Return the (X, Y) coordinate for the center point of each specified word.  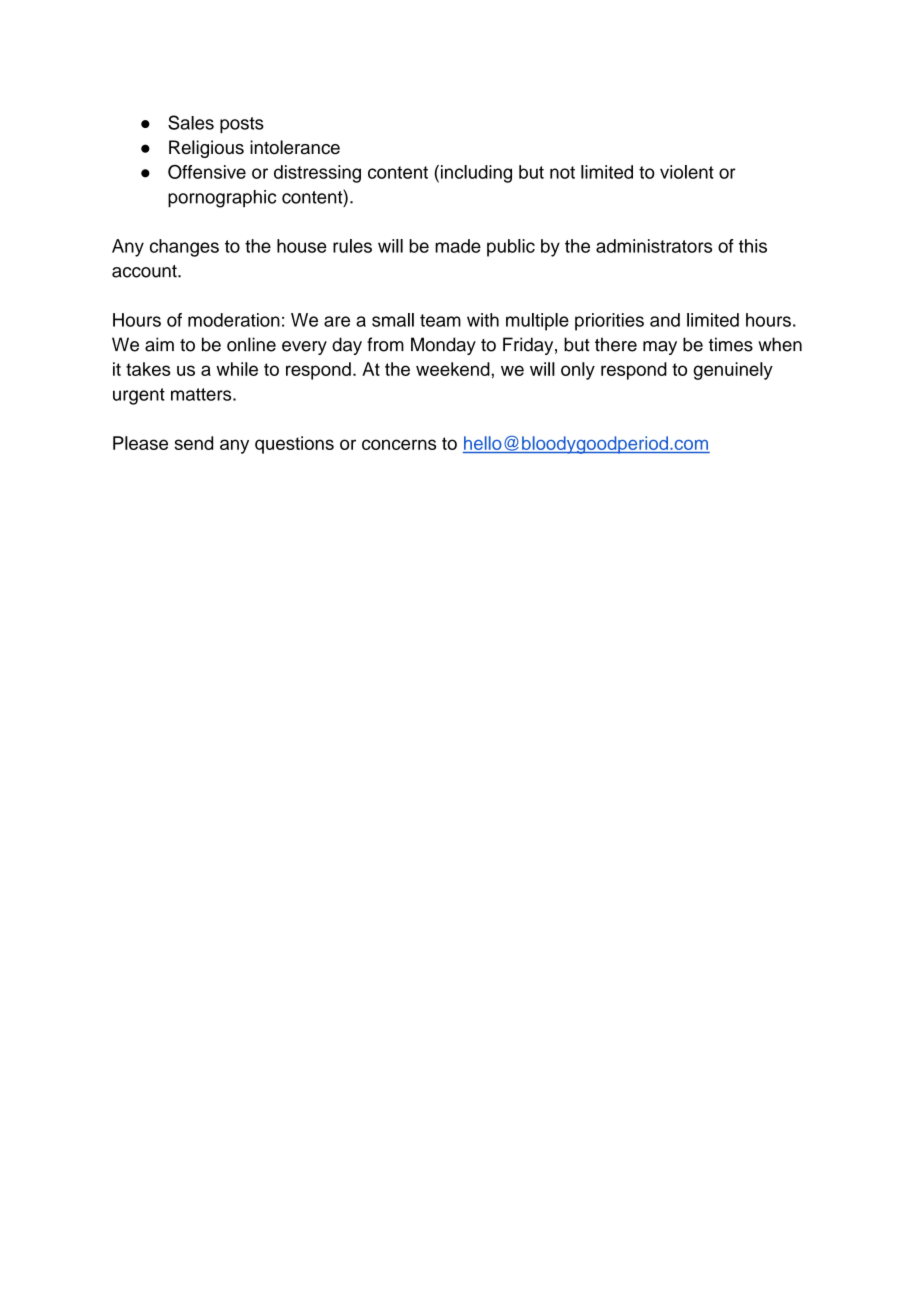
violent (687, 172)
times (731, 344)
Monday (443, 346)
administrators (654, 246)
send (194, 443)
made (458, 246)
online (251, 344)
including (476, 174)
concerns (399, 444)
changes (184, 248)
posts (242, 125)
